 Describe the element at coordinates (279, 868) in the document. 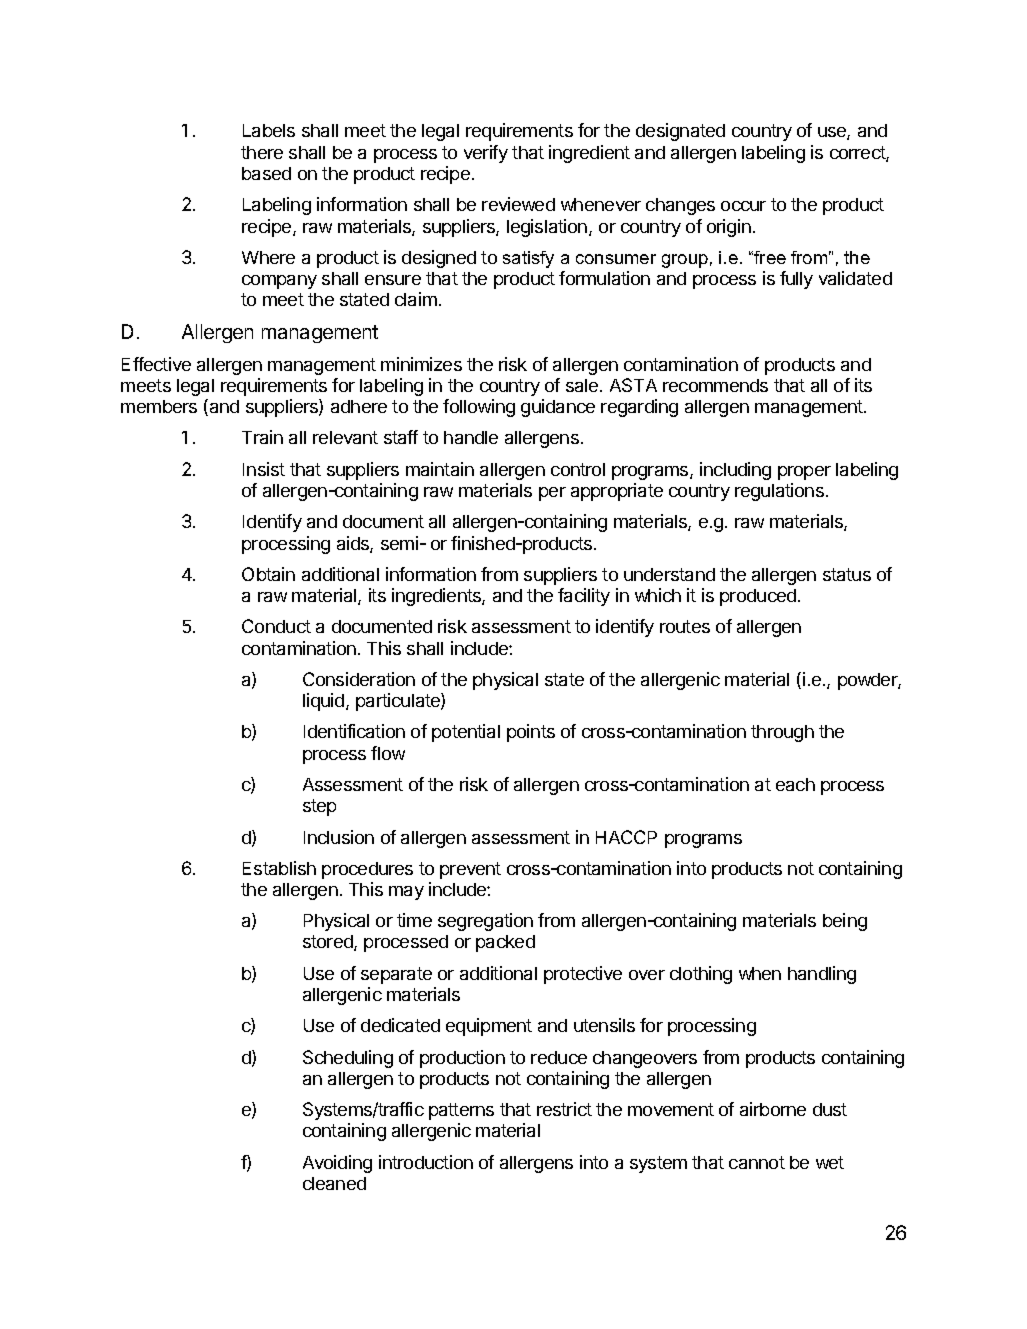

I see `Establish` at that location.
